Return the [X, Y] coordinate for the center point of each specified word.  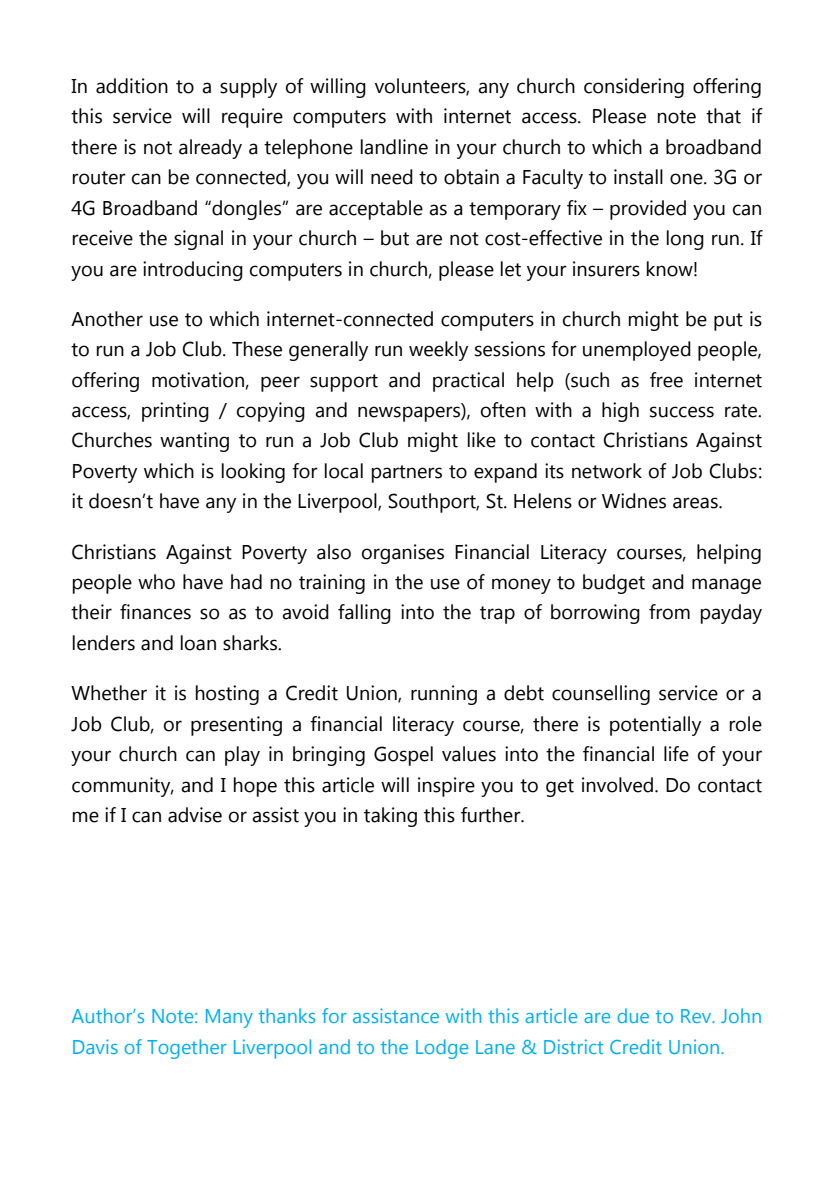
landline [394, 147]
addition [132, 86]
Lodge [442, 1049]
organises [403, 554]
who [156, 582]
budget [614, 584]
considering [634, 88]
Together [187, 1049]
